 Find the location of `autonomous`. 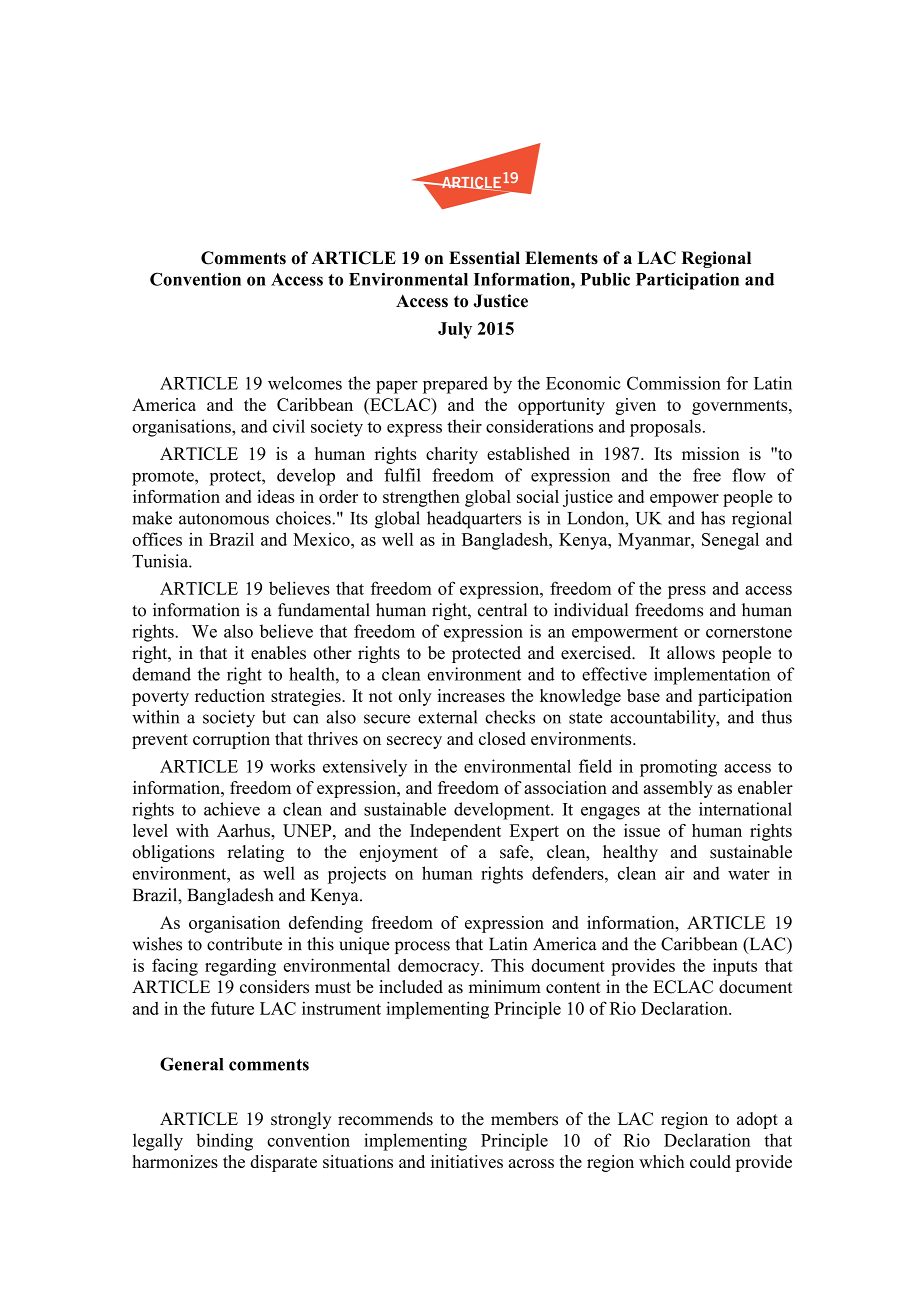

autonomous is located at coordinates (224, 519).
